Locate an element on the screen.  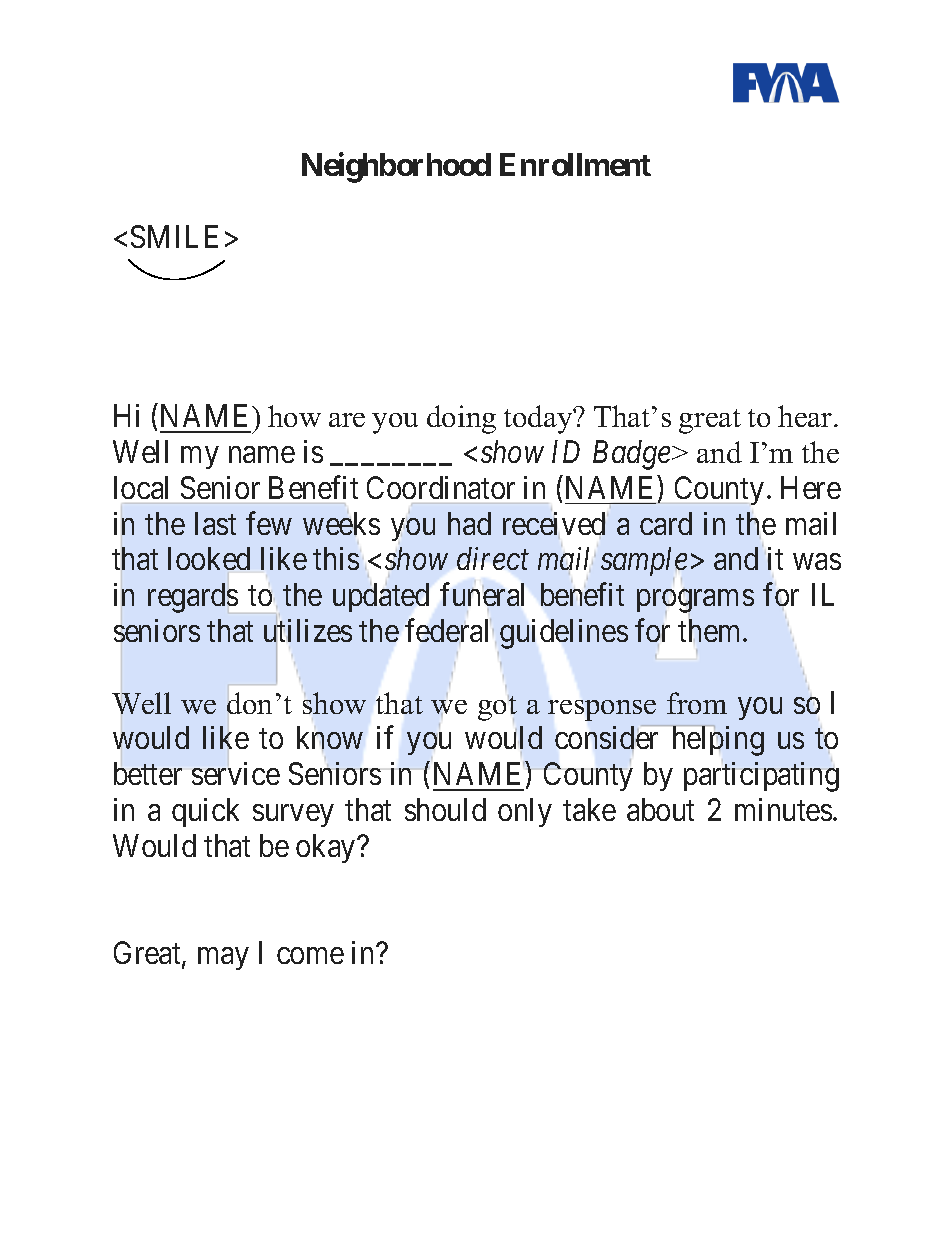
minutes is located at coordinates (783, 809).
